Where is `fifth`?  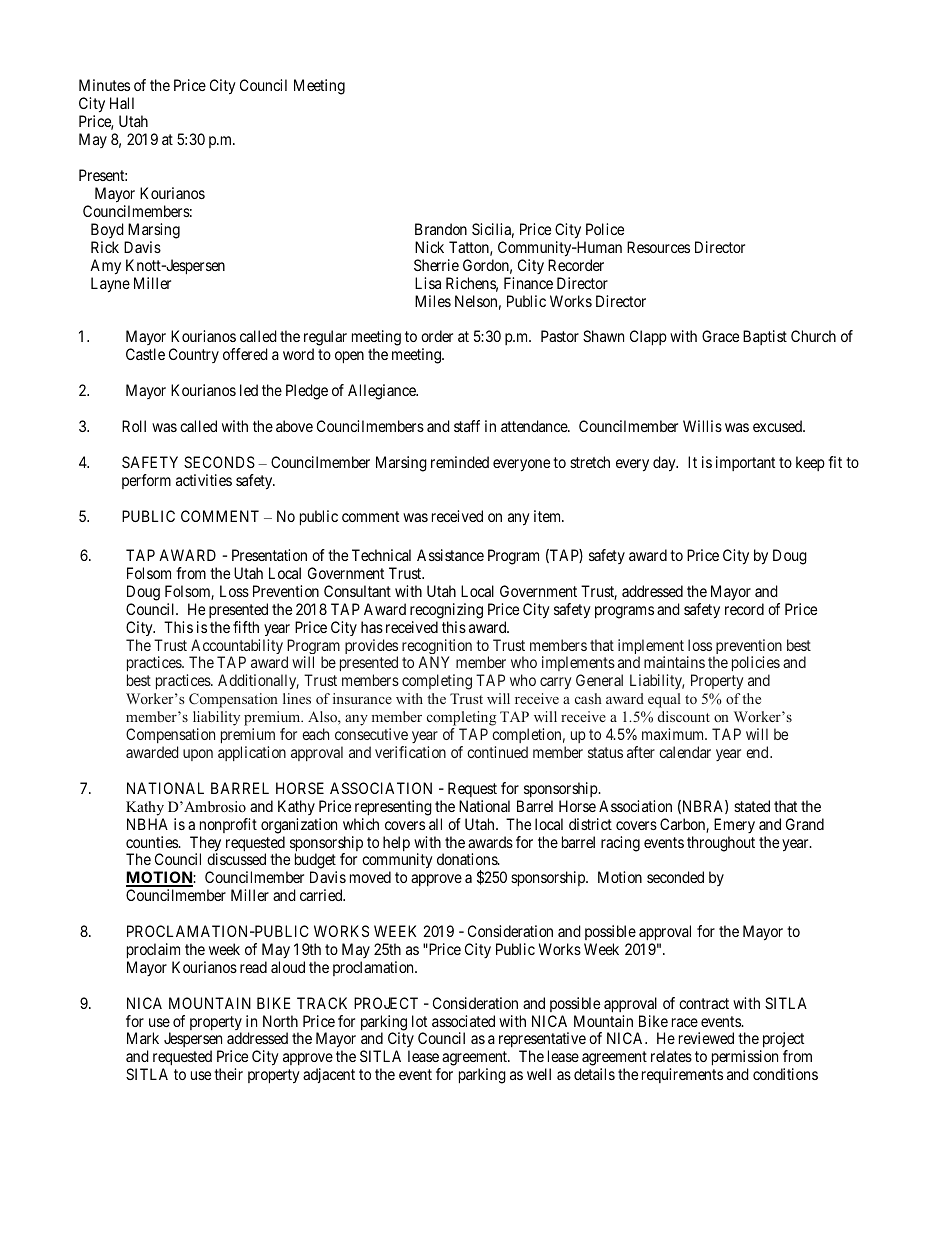
fifth is located at coordinates (246, 627).
